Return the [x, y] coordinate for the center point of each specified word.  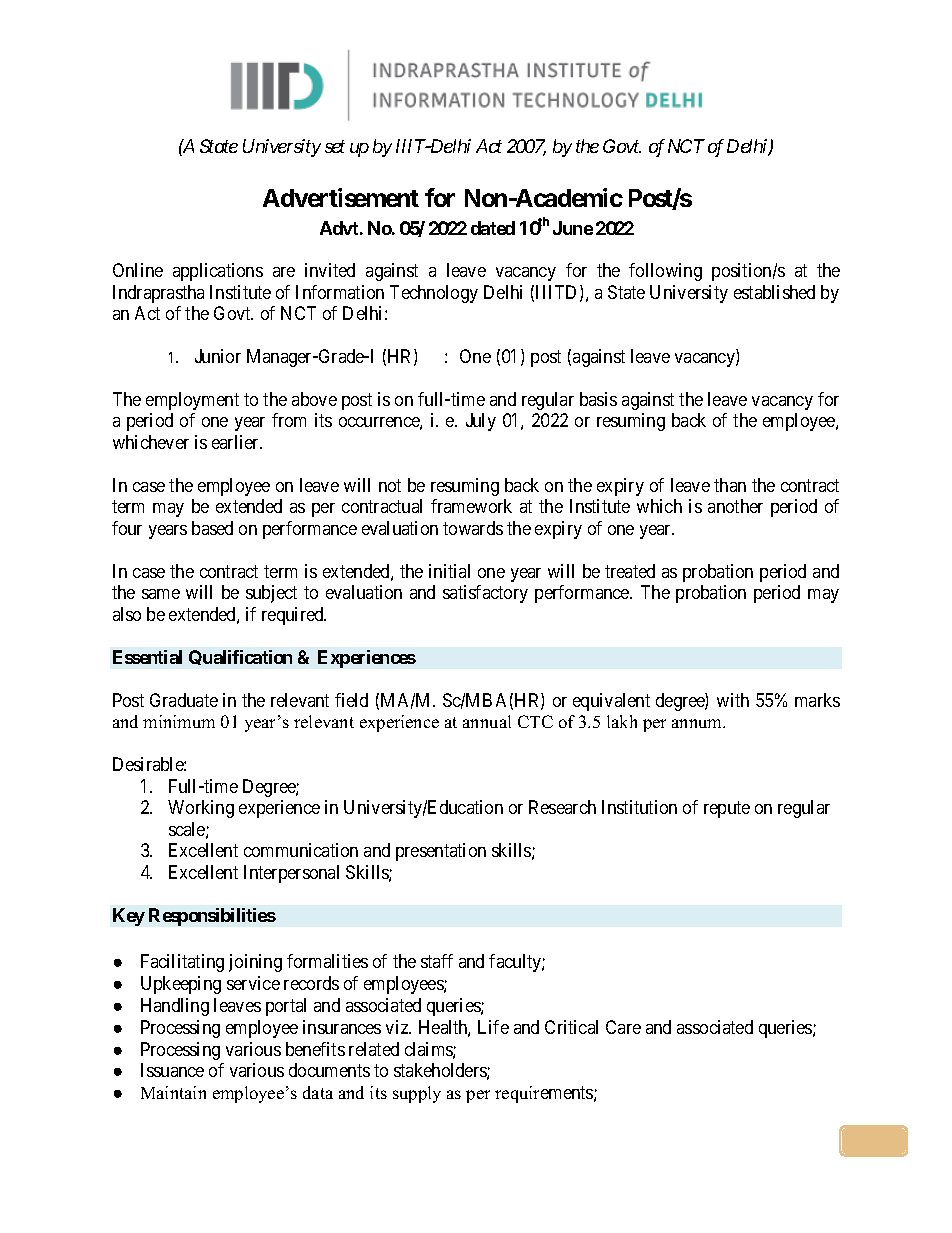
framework [471, 506]
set [335, 147]
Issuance [172, 1070]
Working [201, 809]
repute [727, 809]
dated [493, 228]
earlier [237, 442]
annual [487, 721]
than [730, 485]
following [665, 272]
